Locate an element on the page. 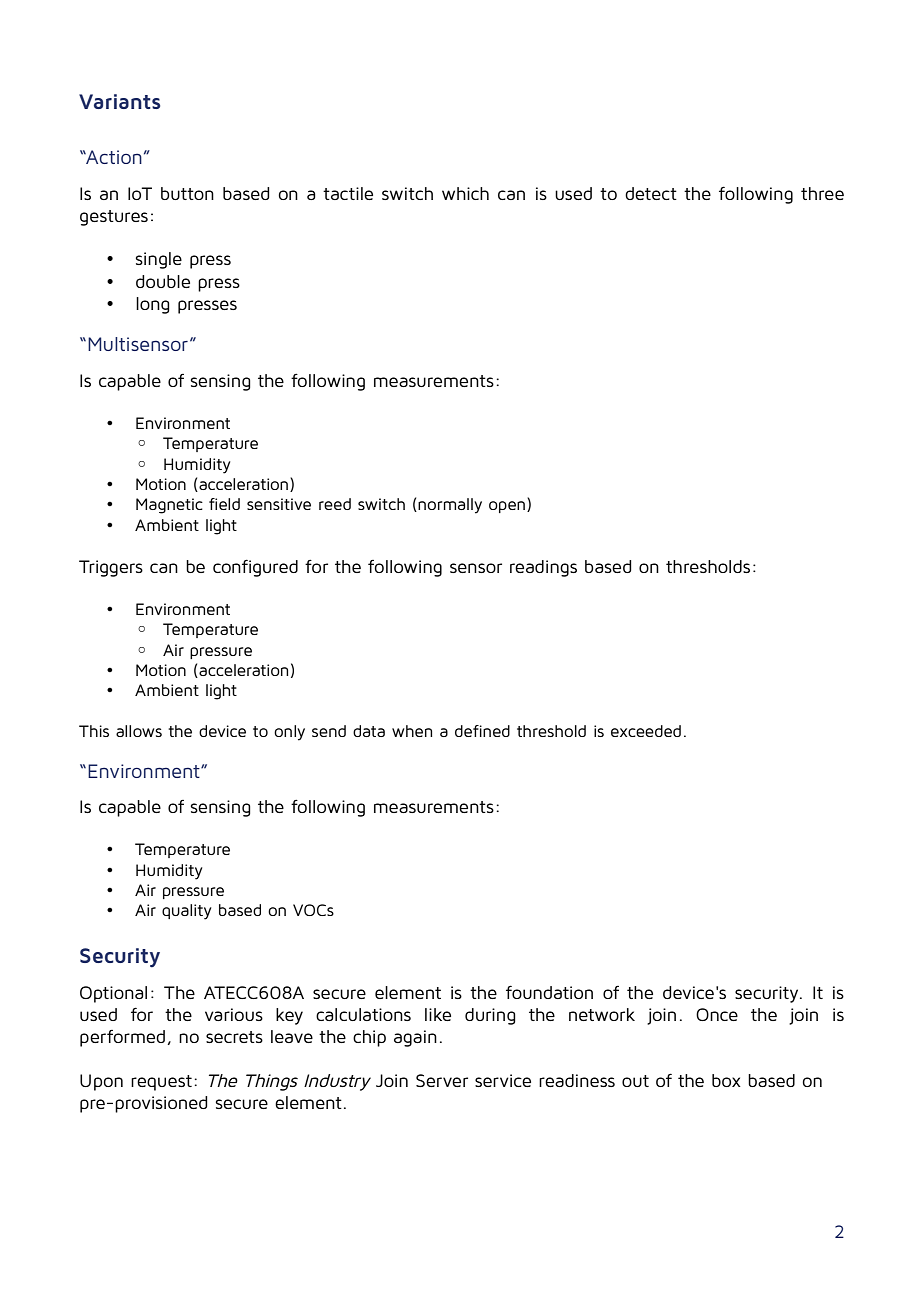 The height and width of the page is (1308, 924). normally is located at coordinates (450, 506).
